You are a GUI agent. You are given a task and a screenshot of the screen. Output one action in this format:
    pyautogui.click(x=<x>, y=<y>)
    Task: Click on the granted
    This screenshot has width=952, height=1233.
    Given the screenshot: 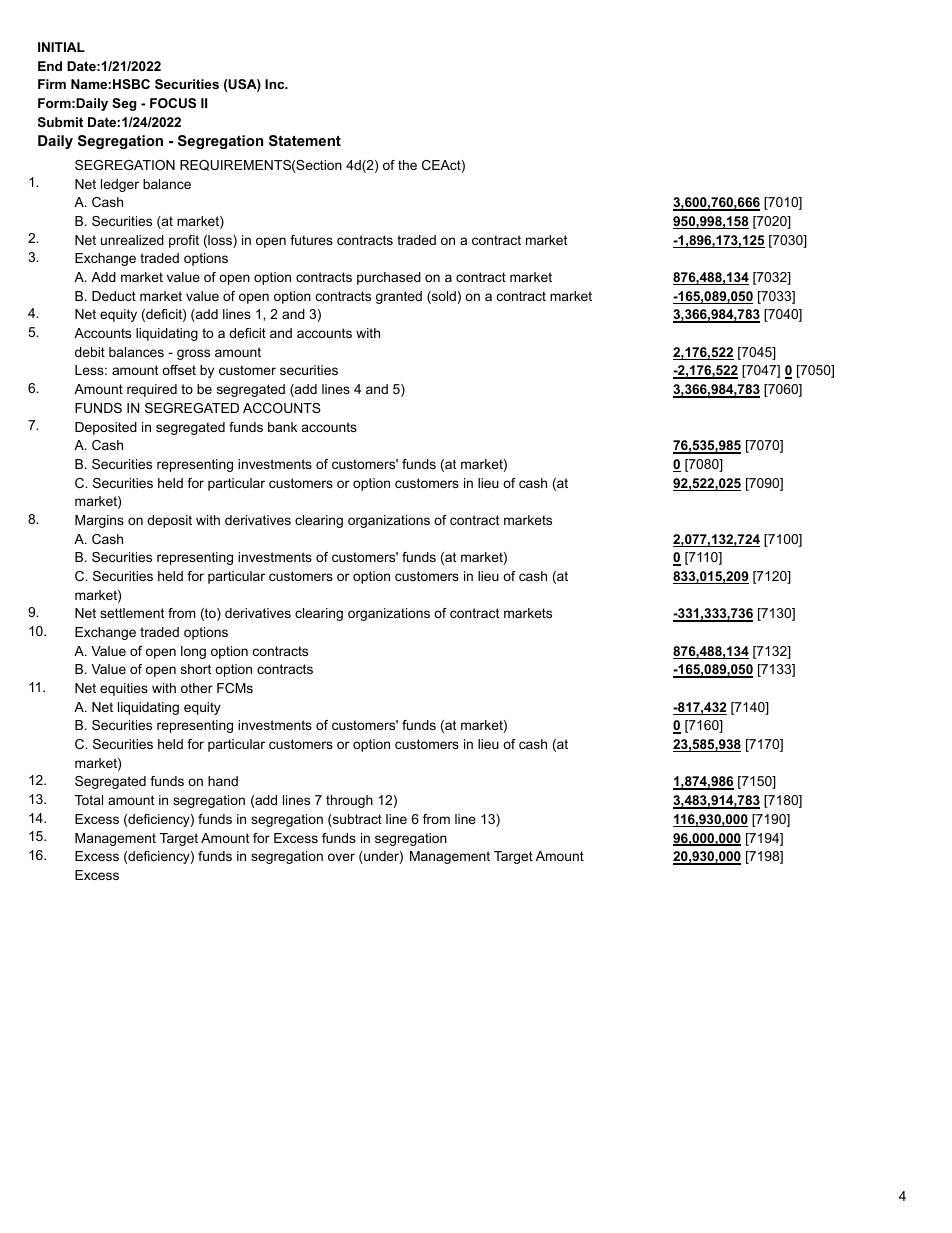 What is the action you would take?
    pyautogui.click(x=399, y=297)
